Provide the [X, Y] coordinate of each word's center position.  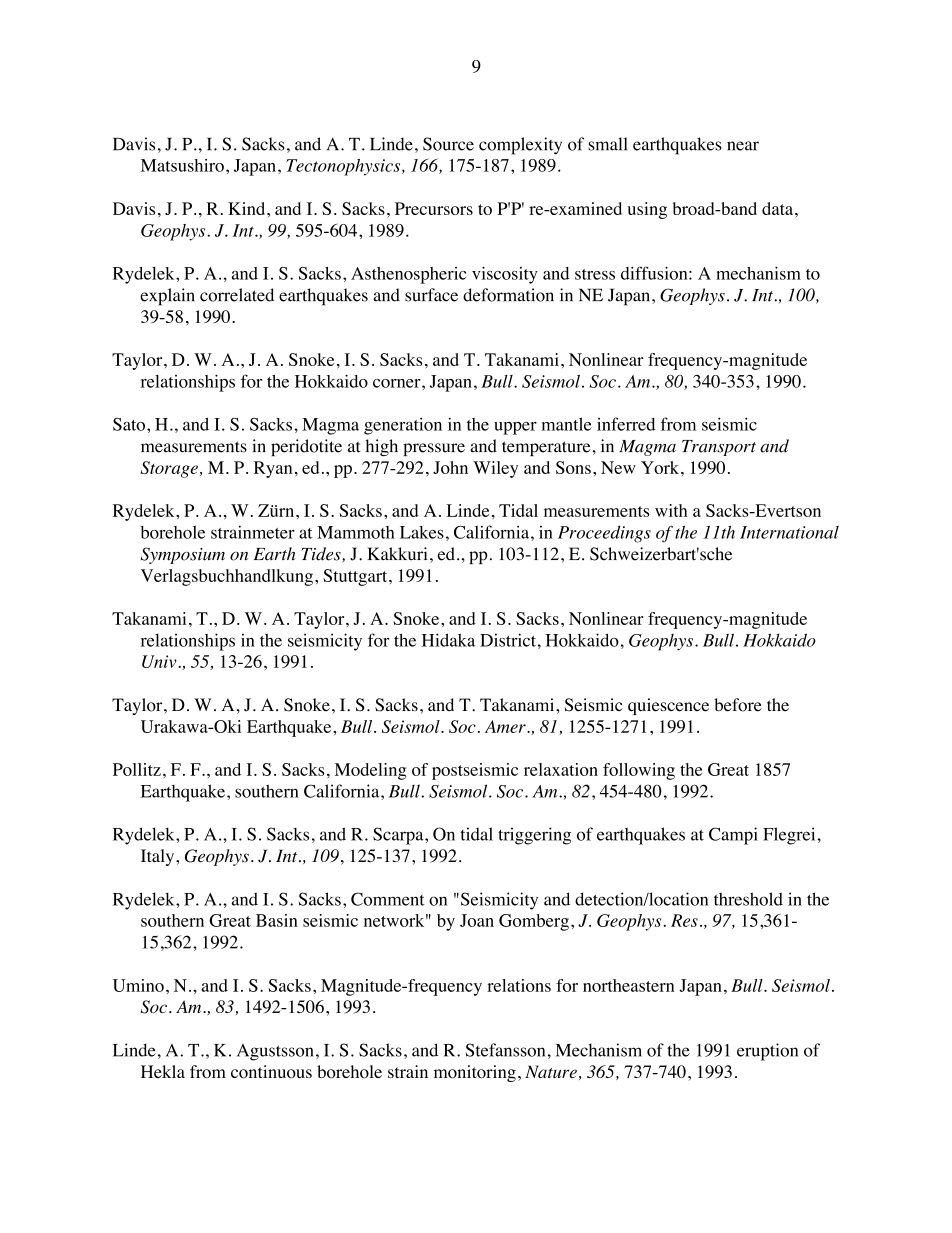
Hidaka [448, 640]
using [647, 210]
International [789, 532]
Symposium [183, 555]
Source [448, 144]
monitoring [475, 1073]
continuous [271, 1072]
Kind [248, 208]
